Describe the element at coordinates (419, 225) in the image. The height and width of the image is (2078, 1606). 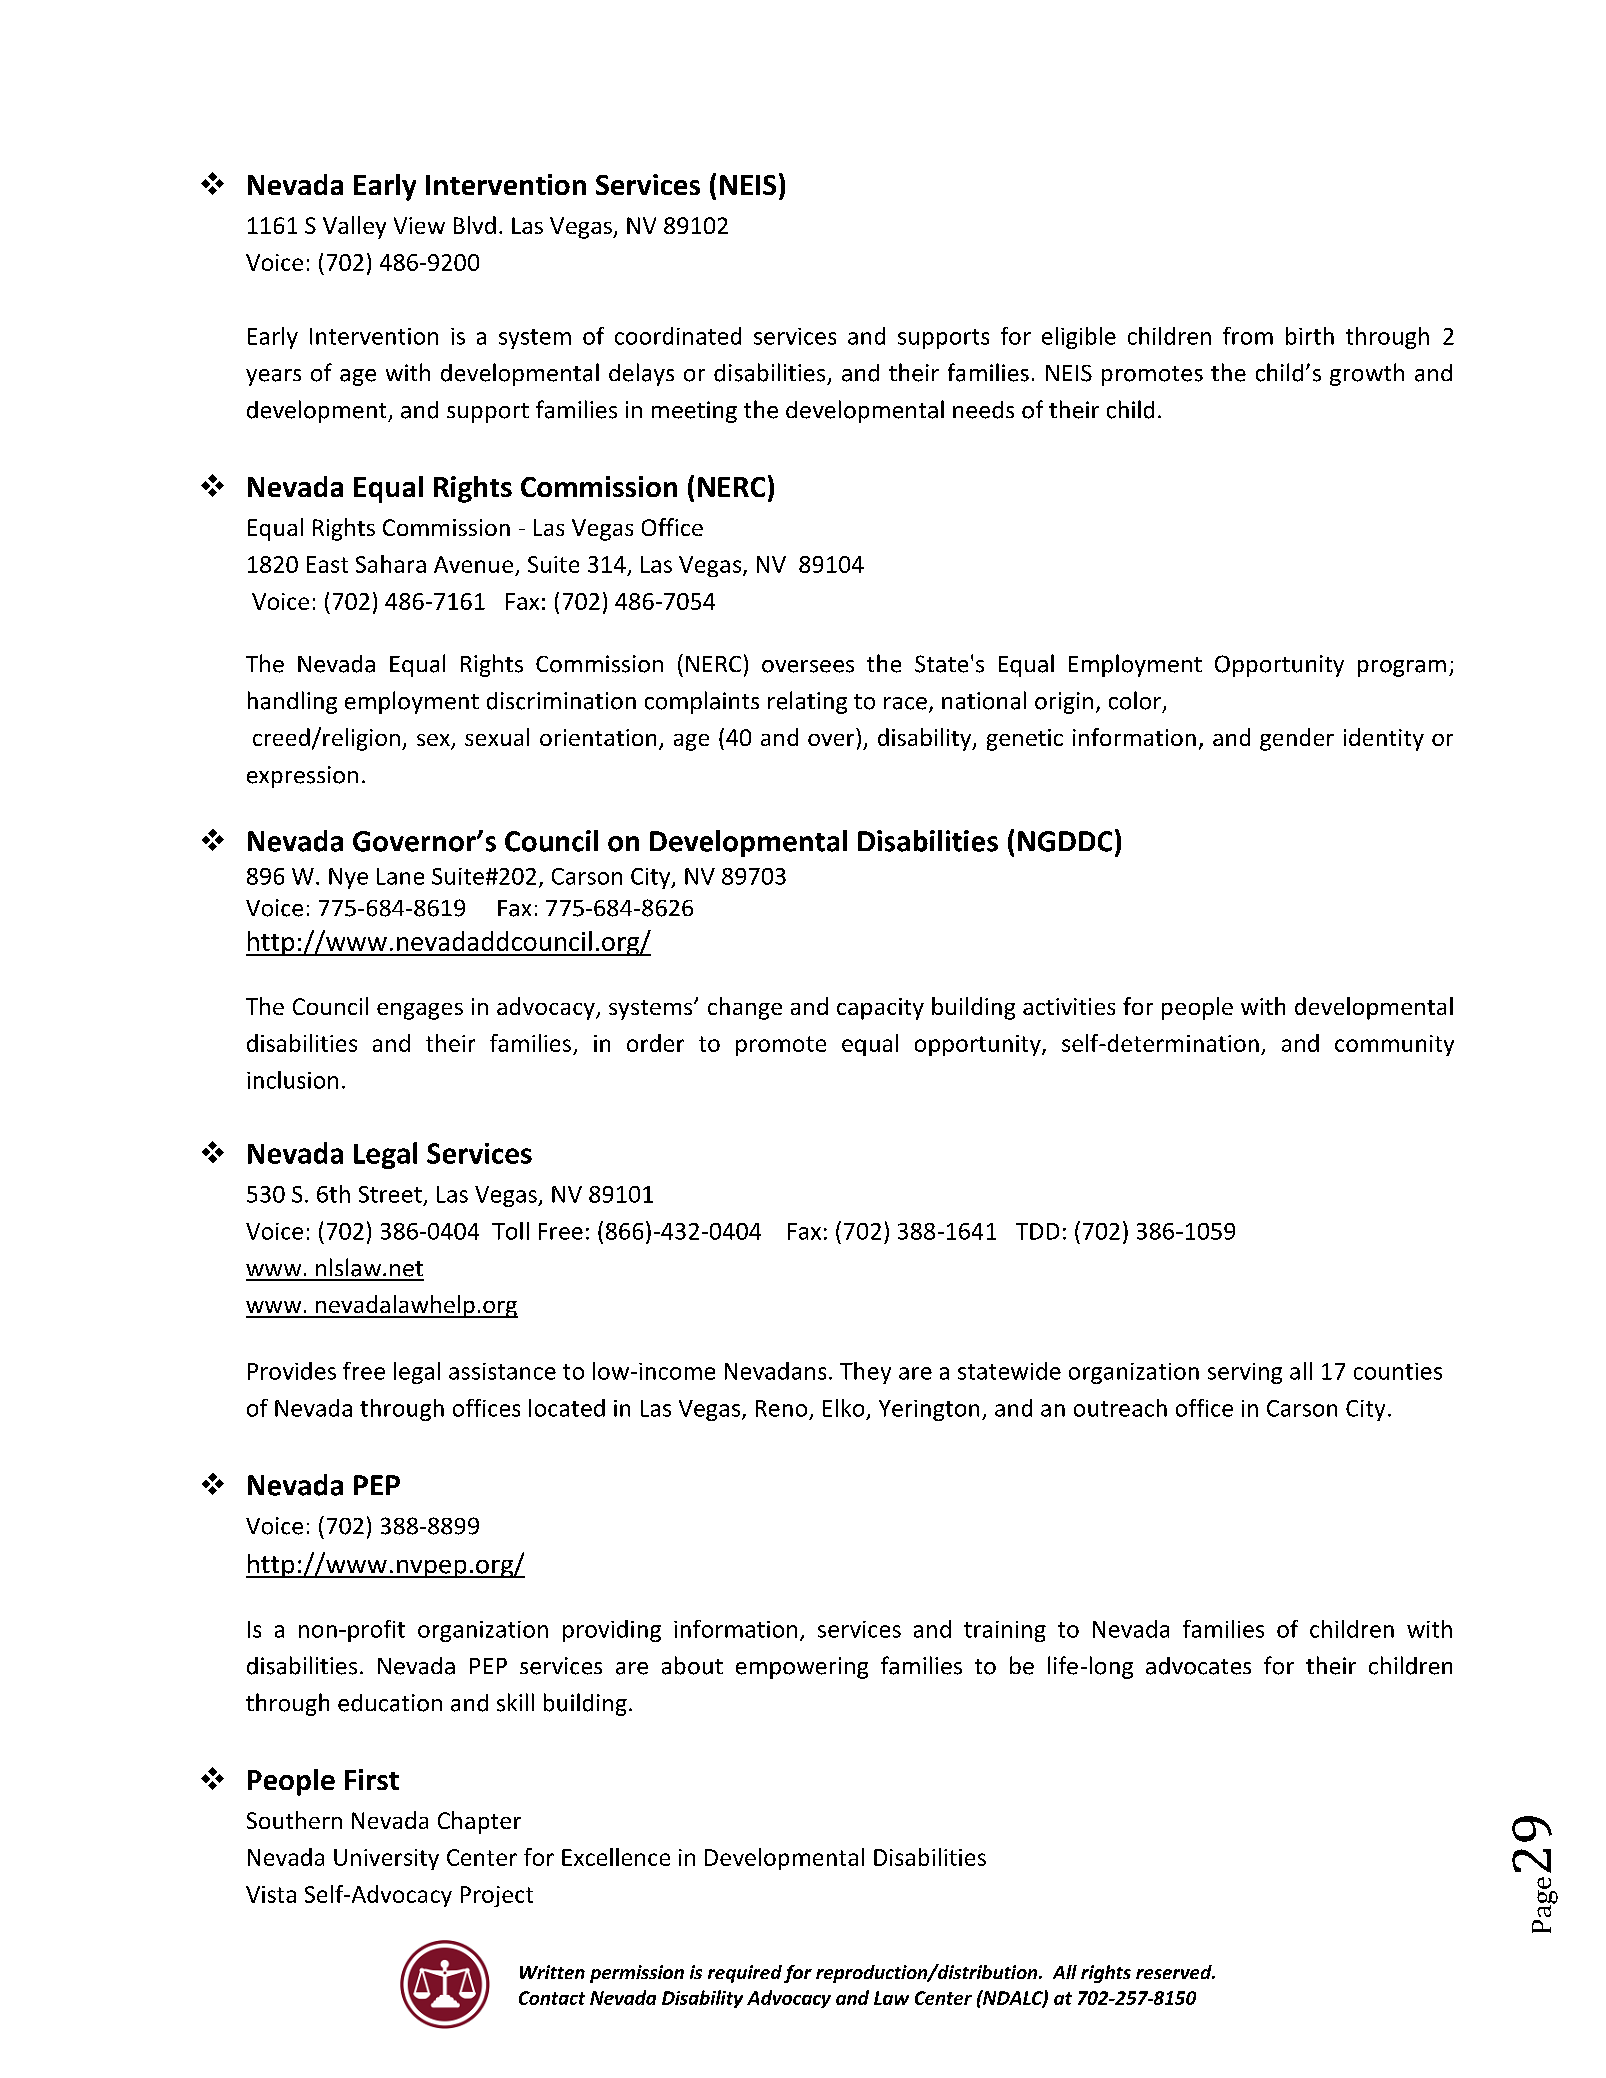
I see `View` at that location.
